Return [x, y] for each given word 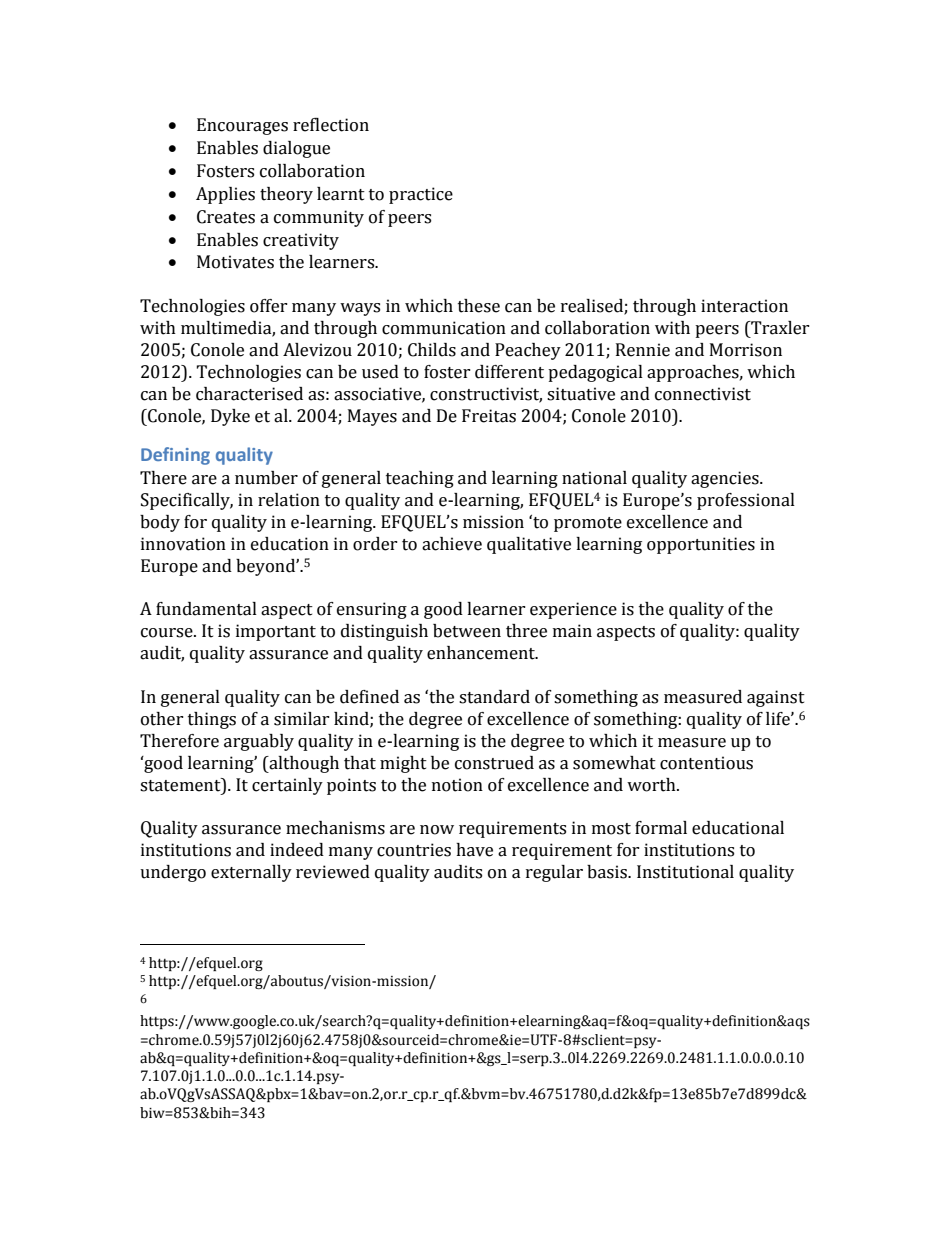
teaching [420, 479]
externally [251, 873]
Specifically [187, 501]
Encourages [242, 126]
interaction [744, 306]
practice [421, 195]
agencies [726, 479]
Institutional [685, 872]
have [474, 850]
